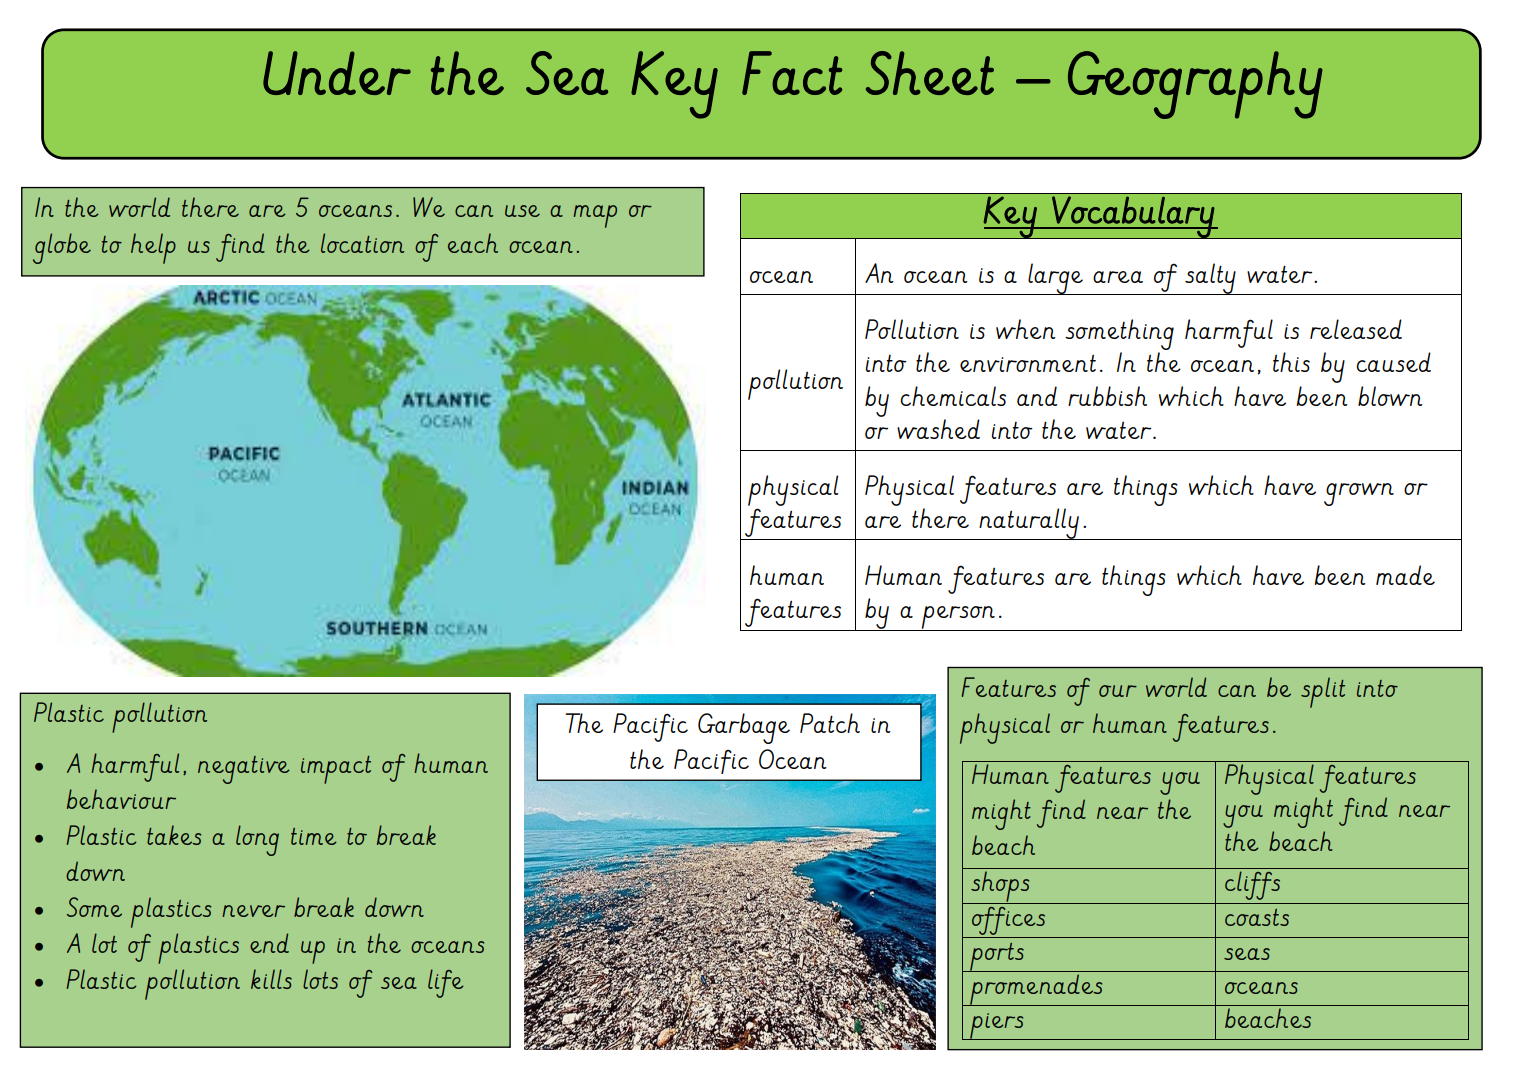  What do you see at coordinates (792, 73) in the document?
I see `Fact` at bounding box center [792, 73].
